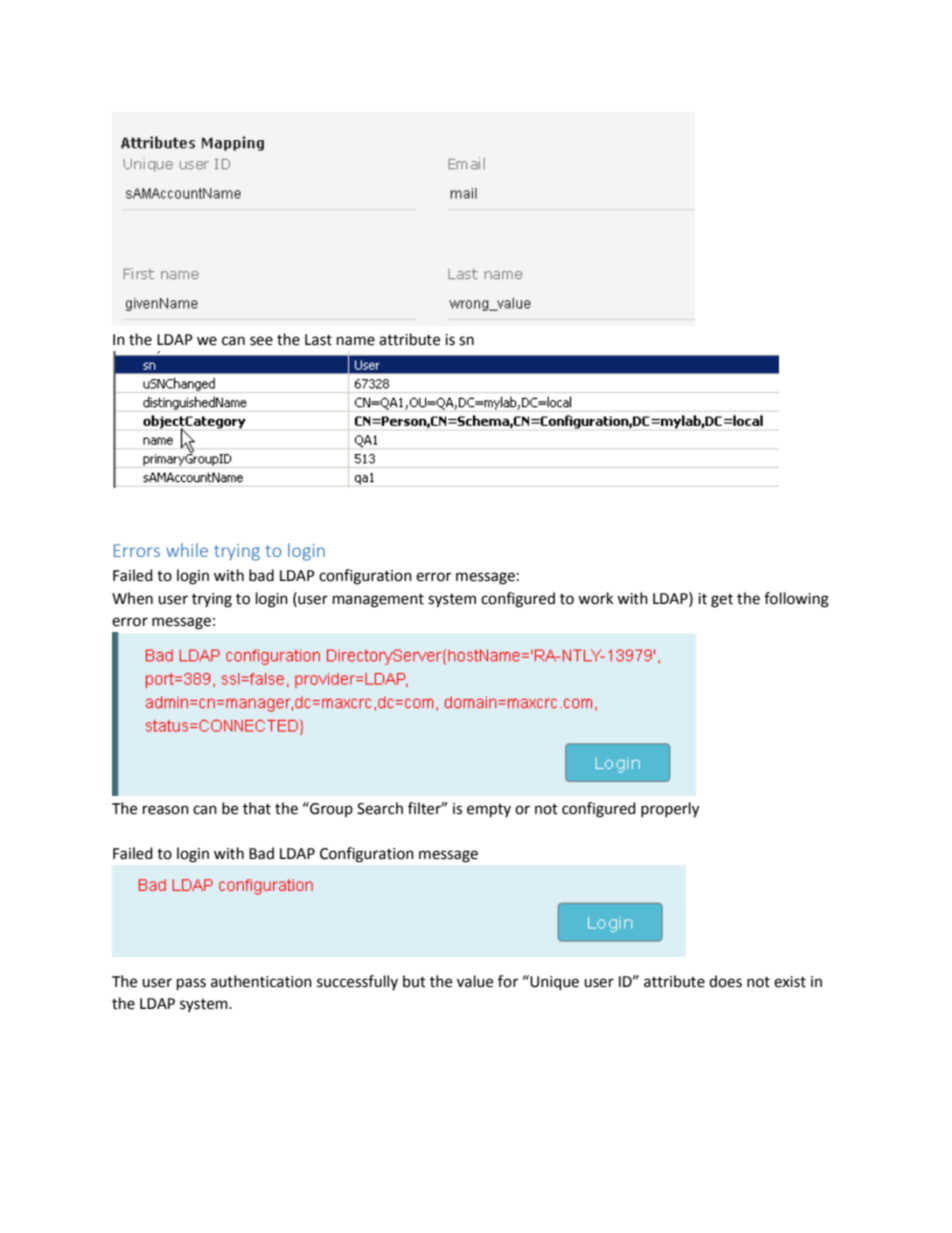 This screenshot has width=952, height=1233. Describe the element at coordinates (187, 550) in the screenshot. I see `while` at that location.
